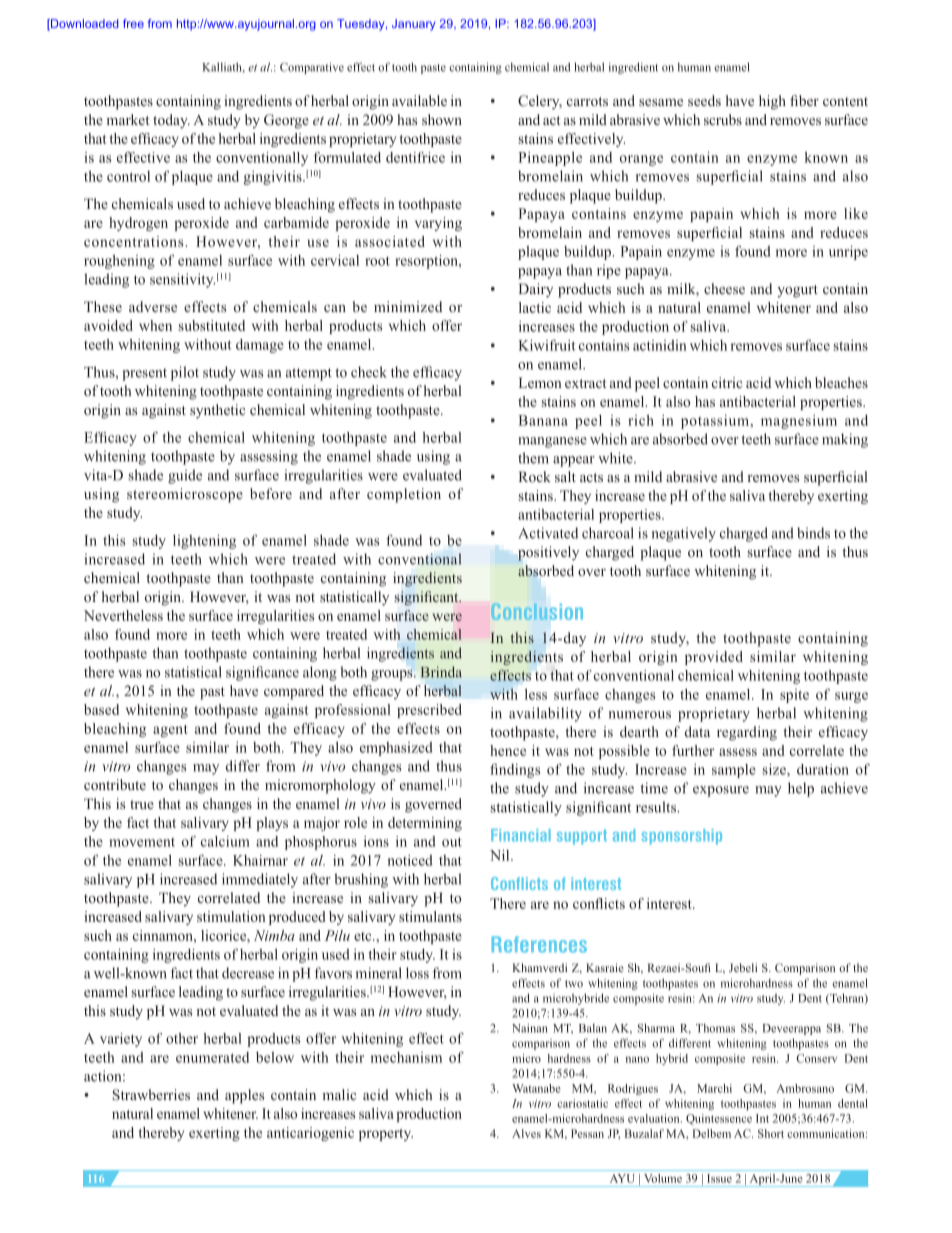 This screenshot has height=1233, width=952. I want to click on lightening, so click(204, 542).
